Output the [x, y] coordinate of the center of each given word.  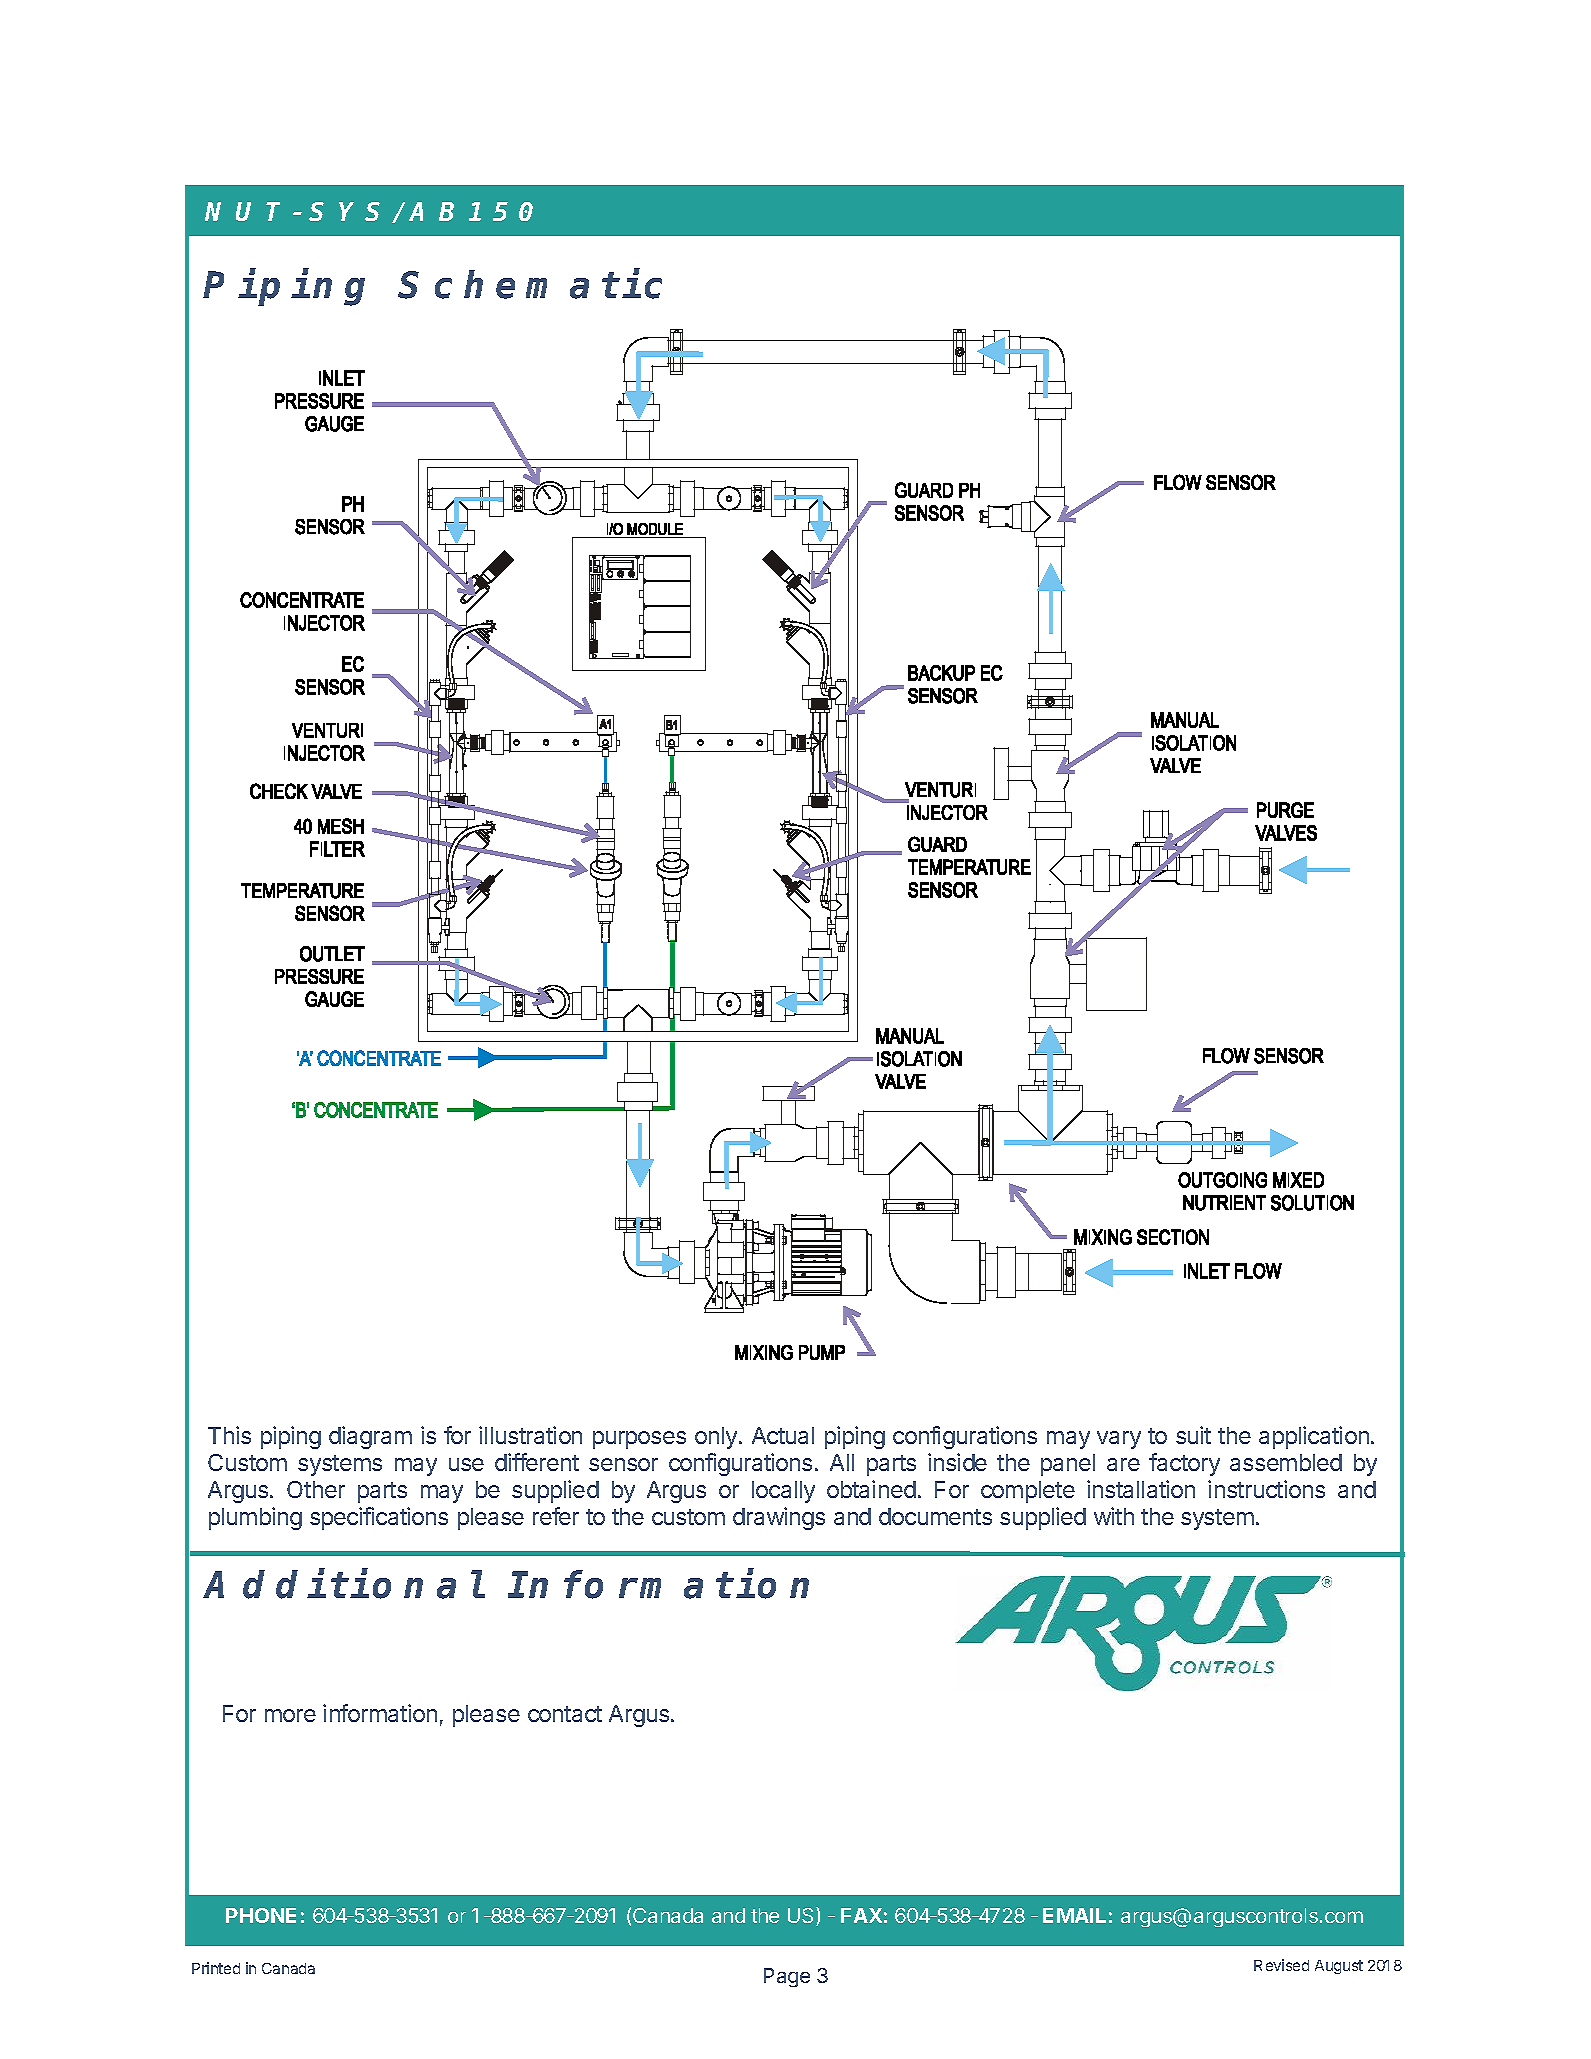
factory [1184, 1464]
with [1114, 1516]
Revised [1281, 1965]
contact [565, 1714]
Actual [783, 1435]
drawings [779, 1518]
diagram [370, 1437]
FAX [861, 1915]
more [290, 1715]
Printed [216, 1968]
